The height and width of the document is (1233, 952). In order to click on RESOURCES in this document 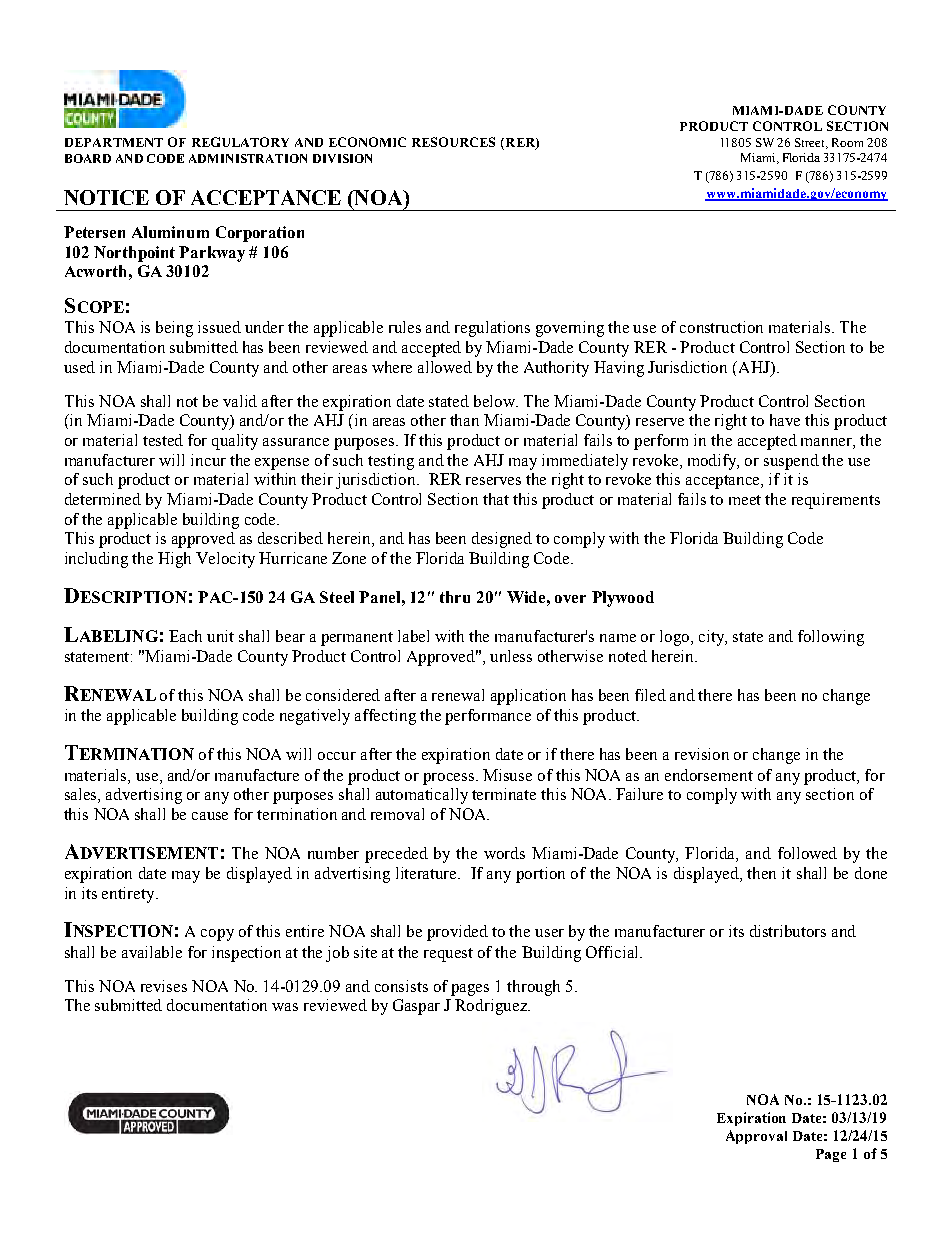, I will do `click(453, 142)`.
